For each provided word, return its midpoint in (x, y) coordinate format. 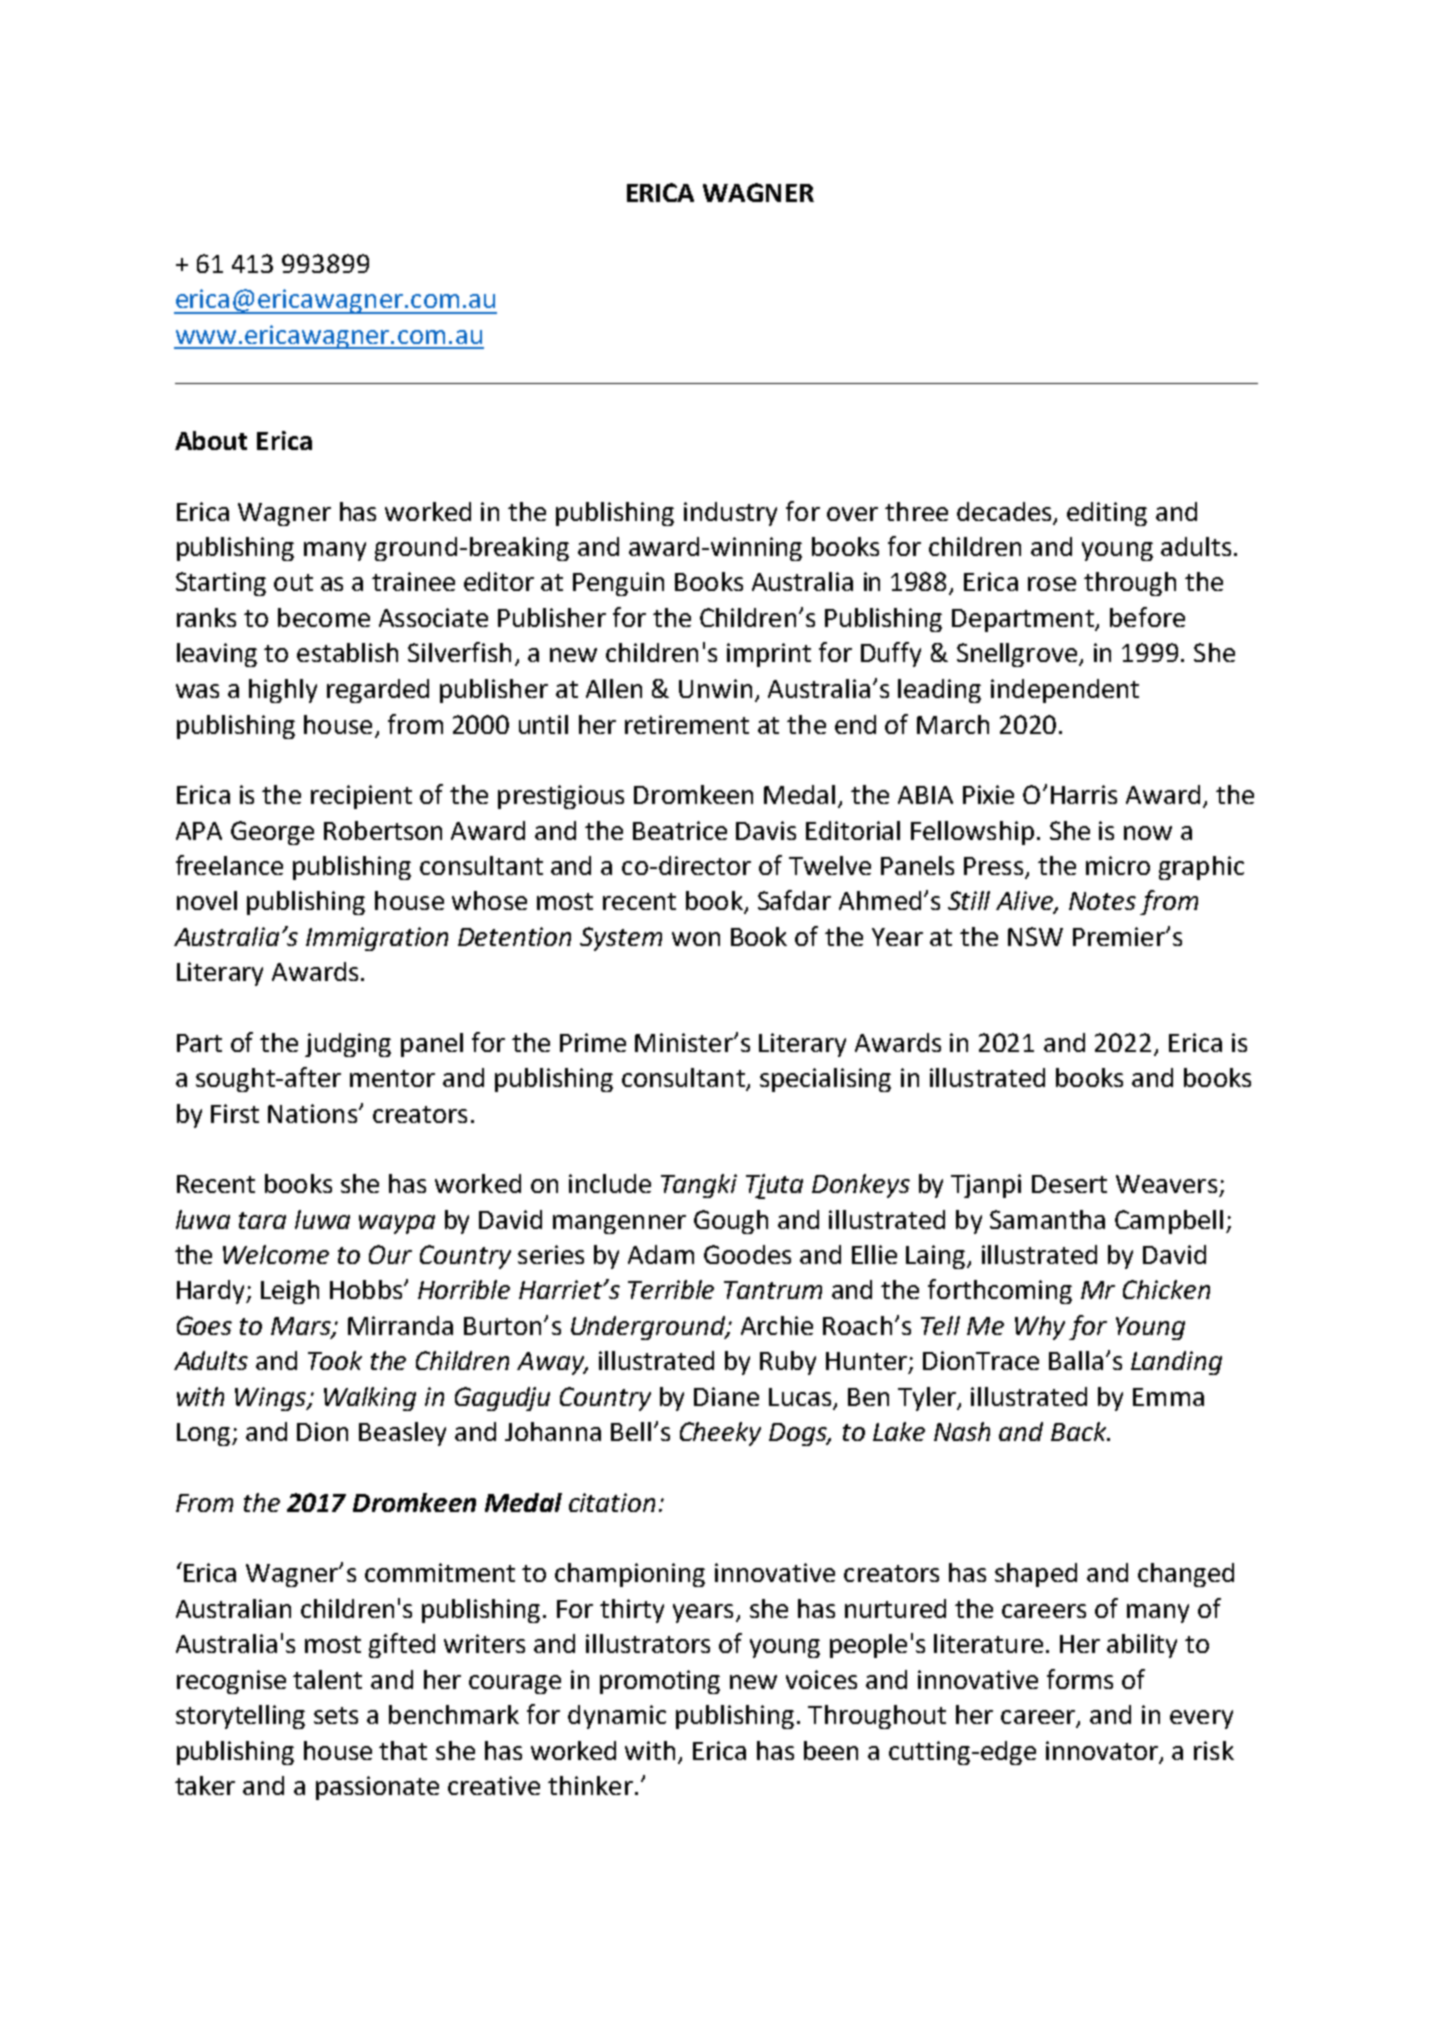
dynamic (617, 1717)
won (696, 939)
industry (730, 514)
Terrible (671, 1289)
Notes (1102, 901)
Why (1040, 1328)
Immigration (377, 939)
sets (336, 1715)
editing (1107, 514)
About (211, 440)
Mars (302, 1327)
